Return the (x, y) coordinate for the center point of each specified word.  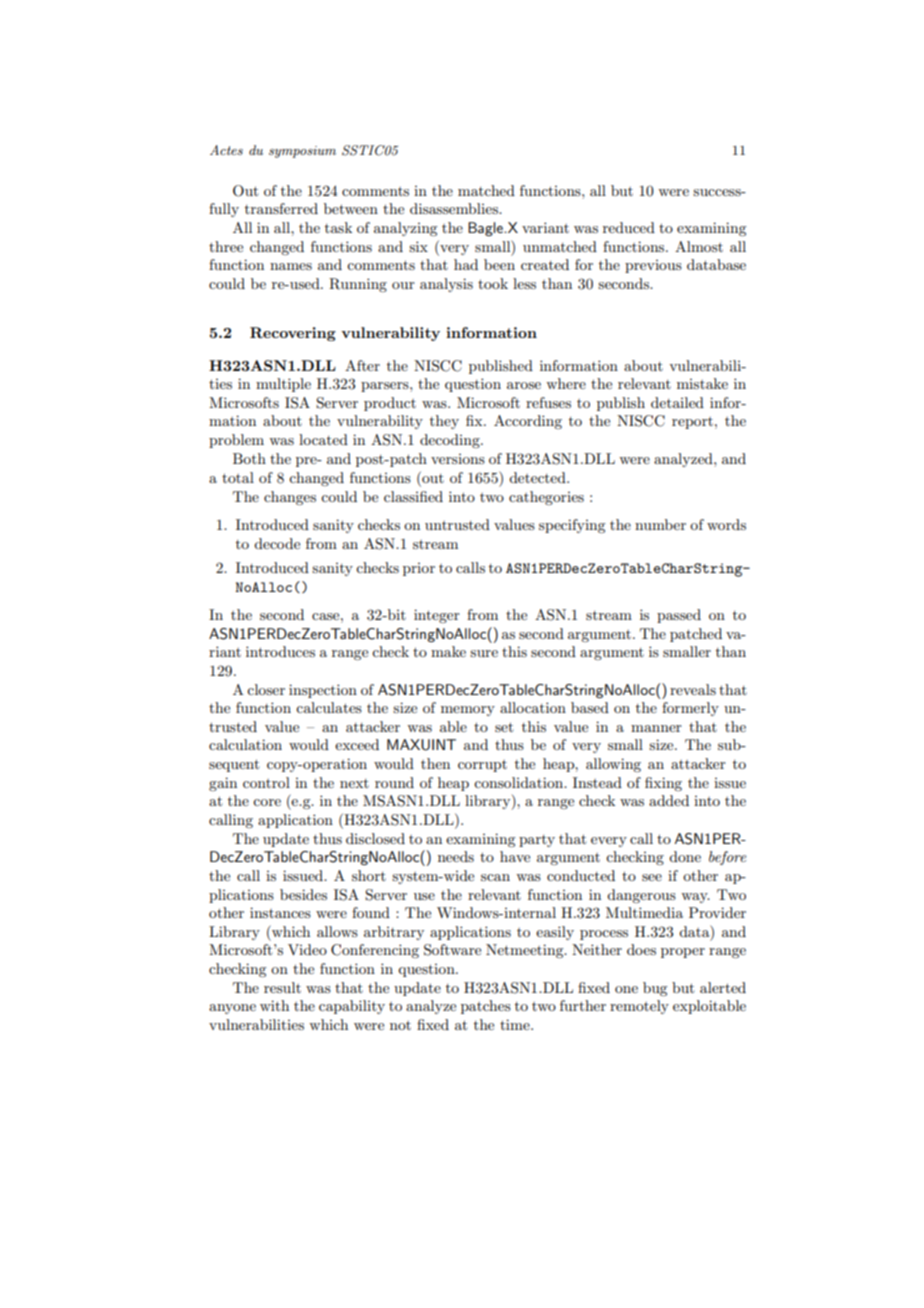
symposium (302, 152)
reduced (629, 227)
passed (679, 616)
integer (437, 616)
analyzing (405, 229)
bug (655, 989)
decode (277, 543)
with (274, 1005)
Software (452, 950)
